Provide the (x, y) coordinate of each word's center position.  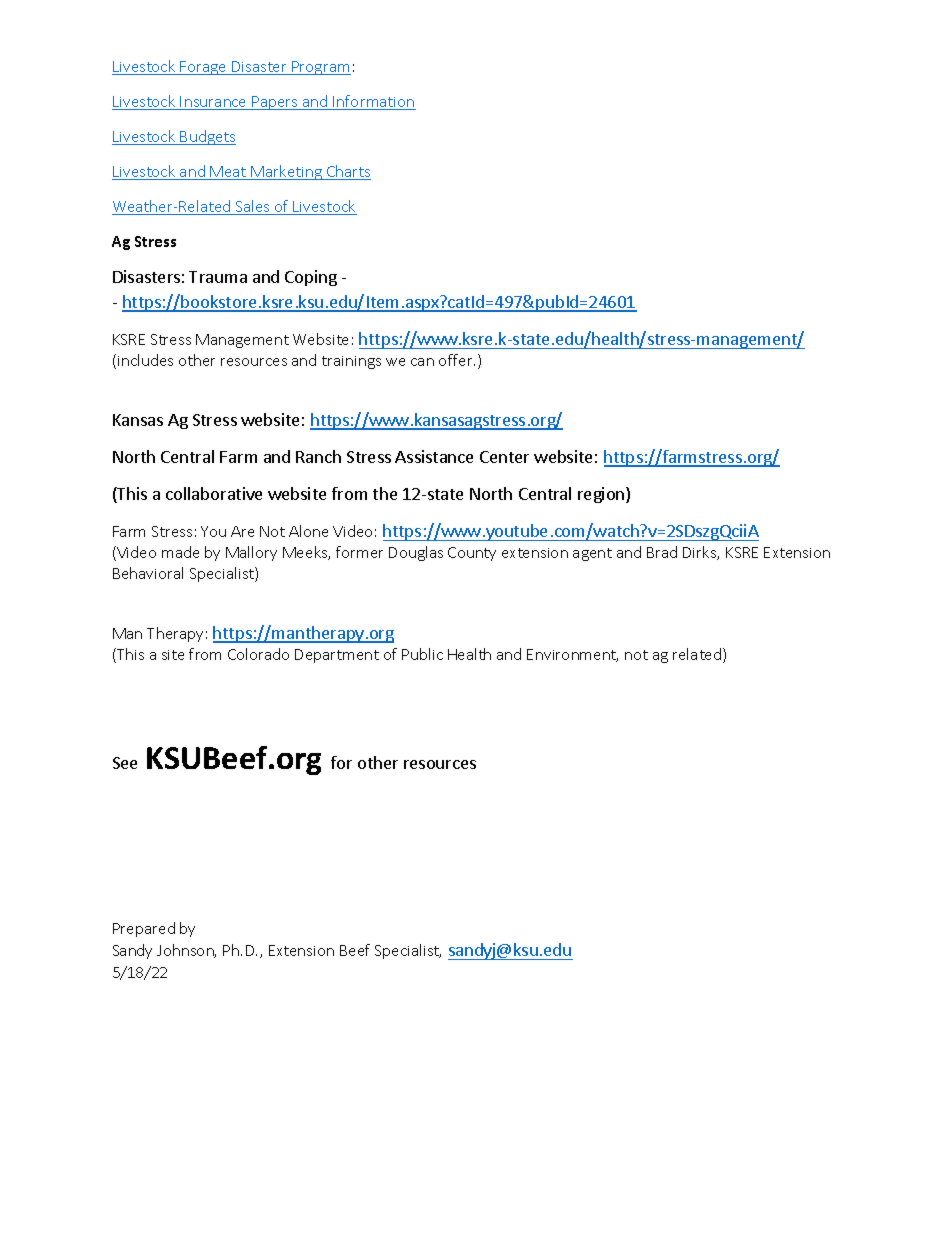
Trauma (218, 277)
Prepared (144, 929)
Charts (347, 172)
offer (457, 360)
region (602, 495)
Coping (311, 278)
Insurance (214, 103)
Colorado (258, 654)
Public (422, 654)
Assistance (434, 456)
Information (373, 102)
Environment (572, 655)
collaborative (214, 493)
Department (337, 656)
